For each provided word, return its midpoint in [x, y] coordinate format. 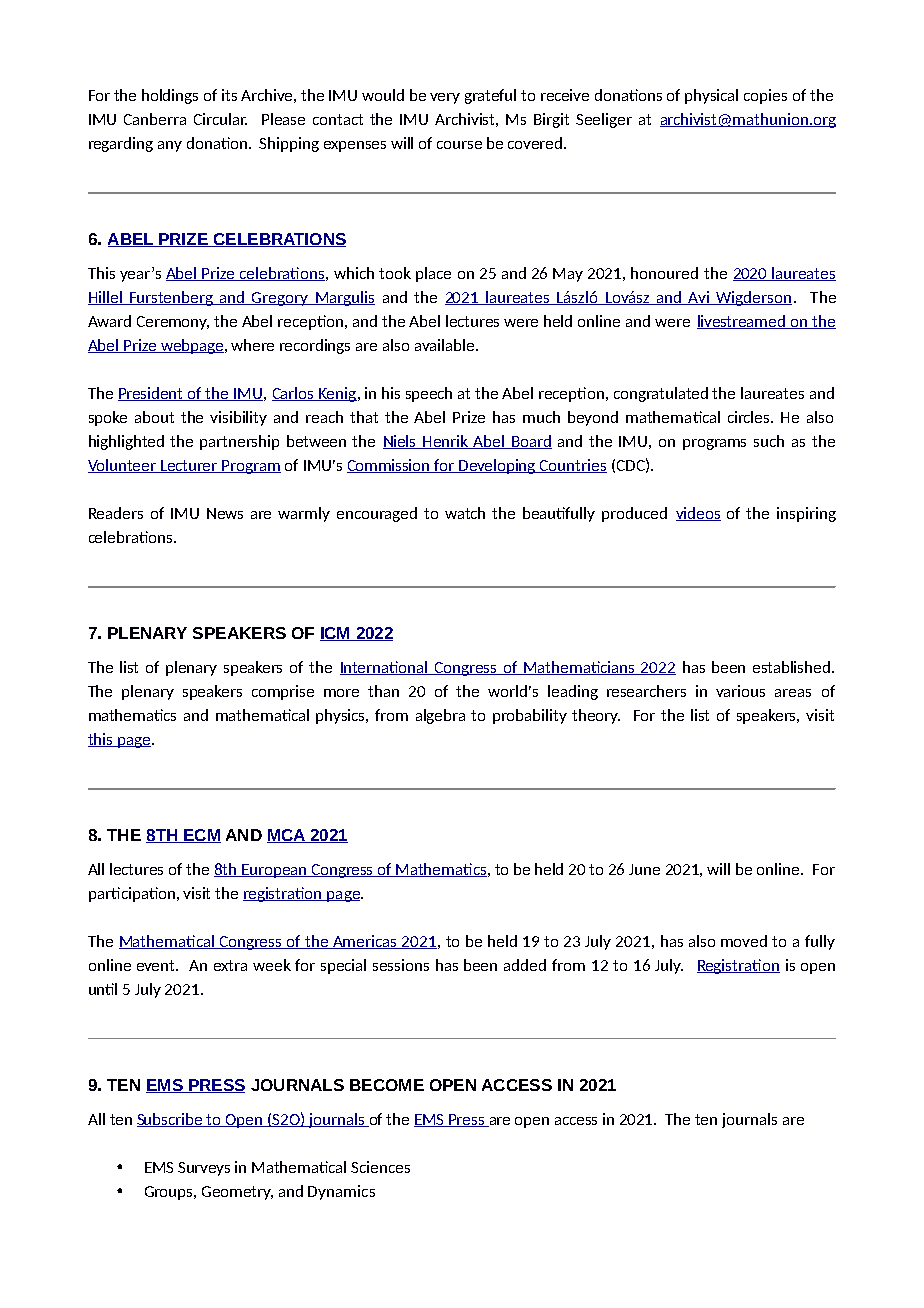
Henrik [446, 442]
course [459, 145]
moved [744, 941]
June [644, 869]
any [170, 146]
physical [711, 96]
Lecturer [189, 466]
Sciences [380, 1167]
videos [698, 514]
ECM [201, 836]
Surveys [204, 1169]
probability [530, 716]
